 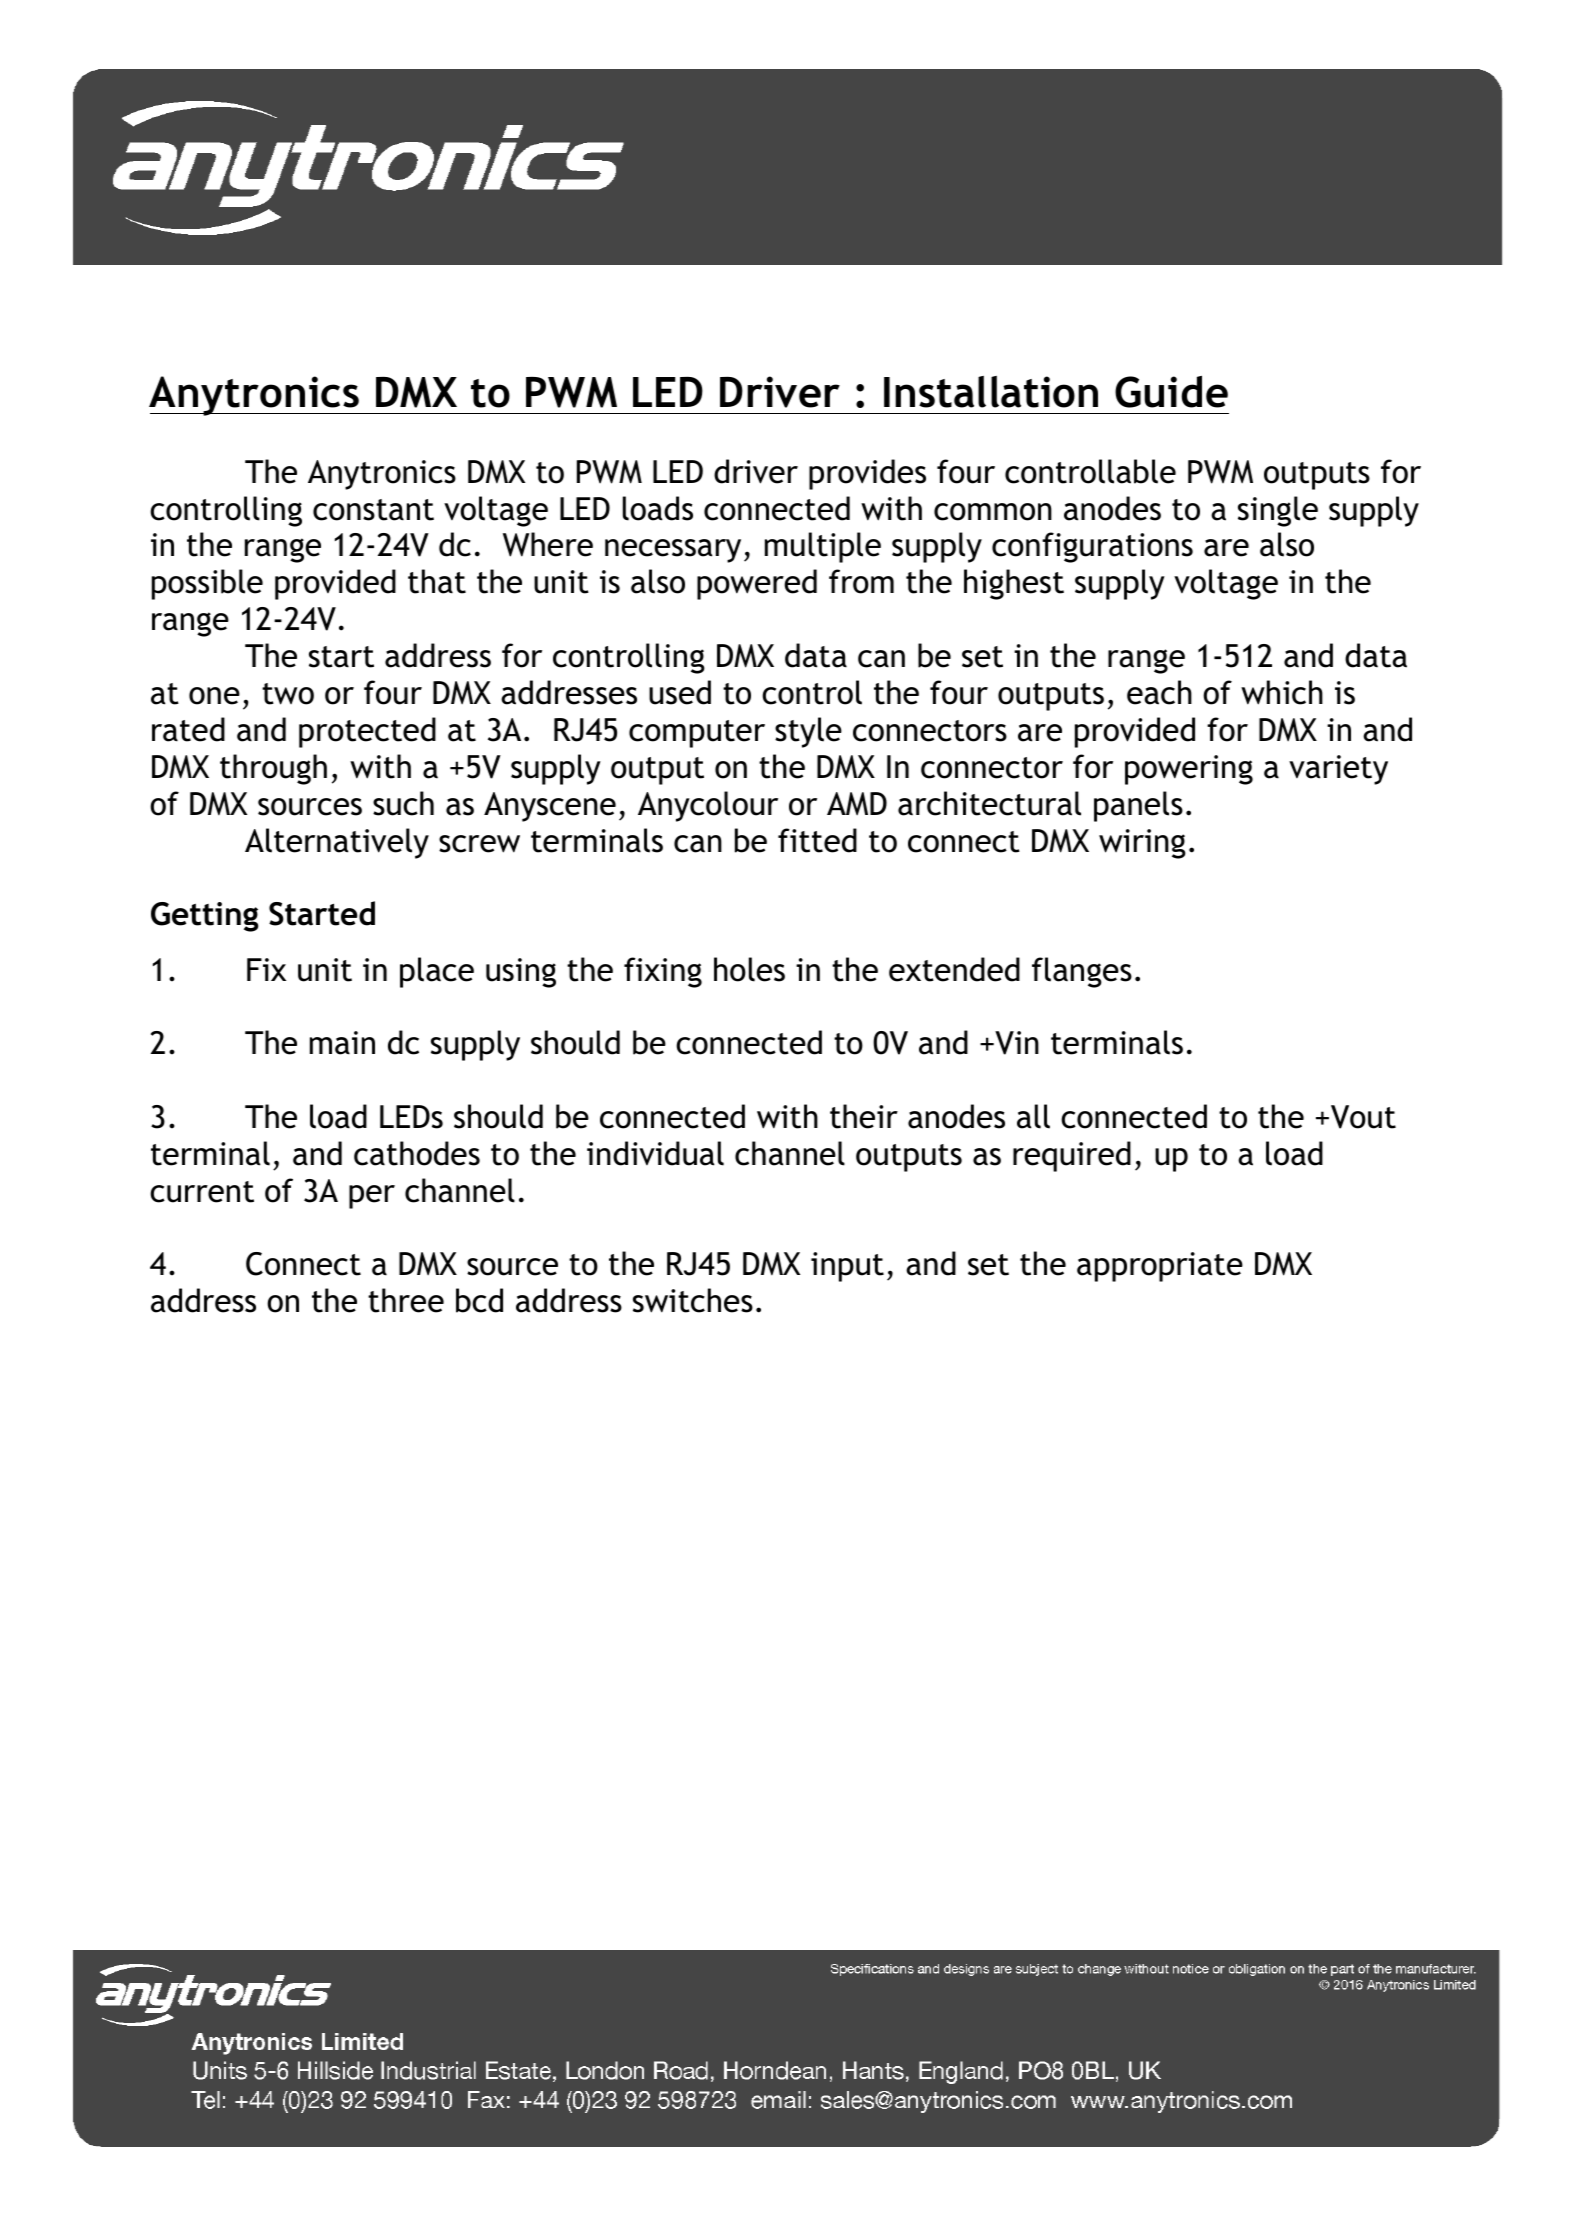 I want to click on wiring, so click(x=1142, y=844).
